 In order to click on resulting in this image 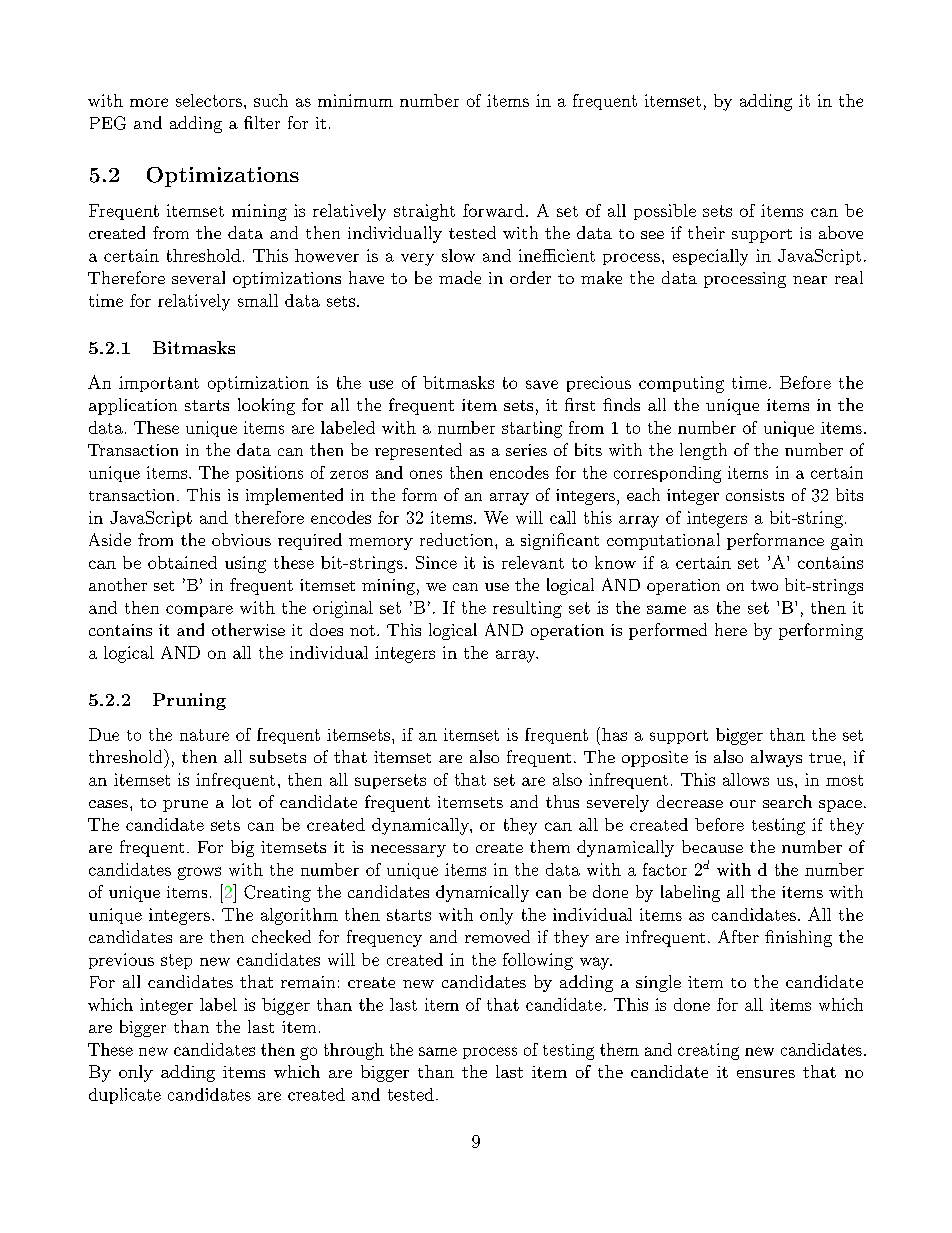, I will do `click(527, 609)`.
